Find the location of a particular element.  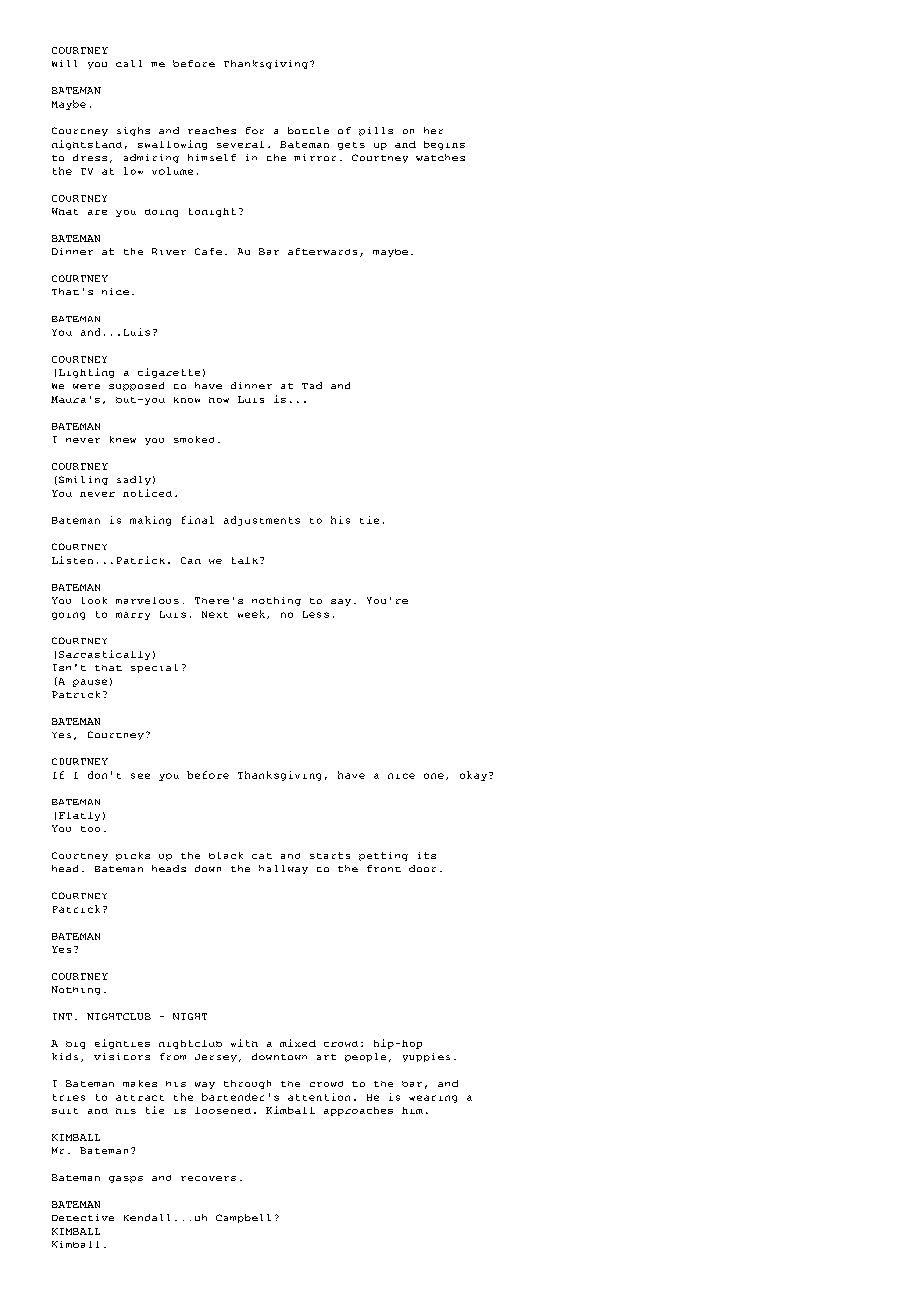

begins is located at coordinates (444, 145).
